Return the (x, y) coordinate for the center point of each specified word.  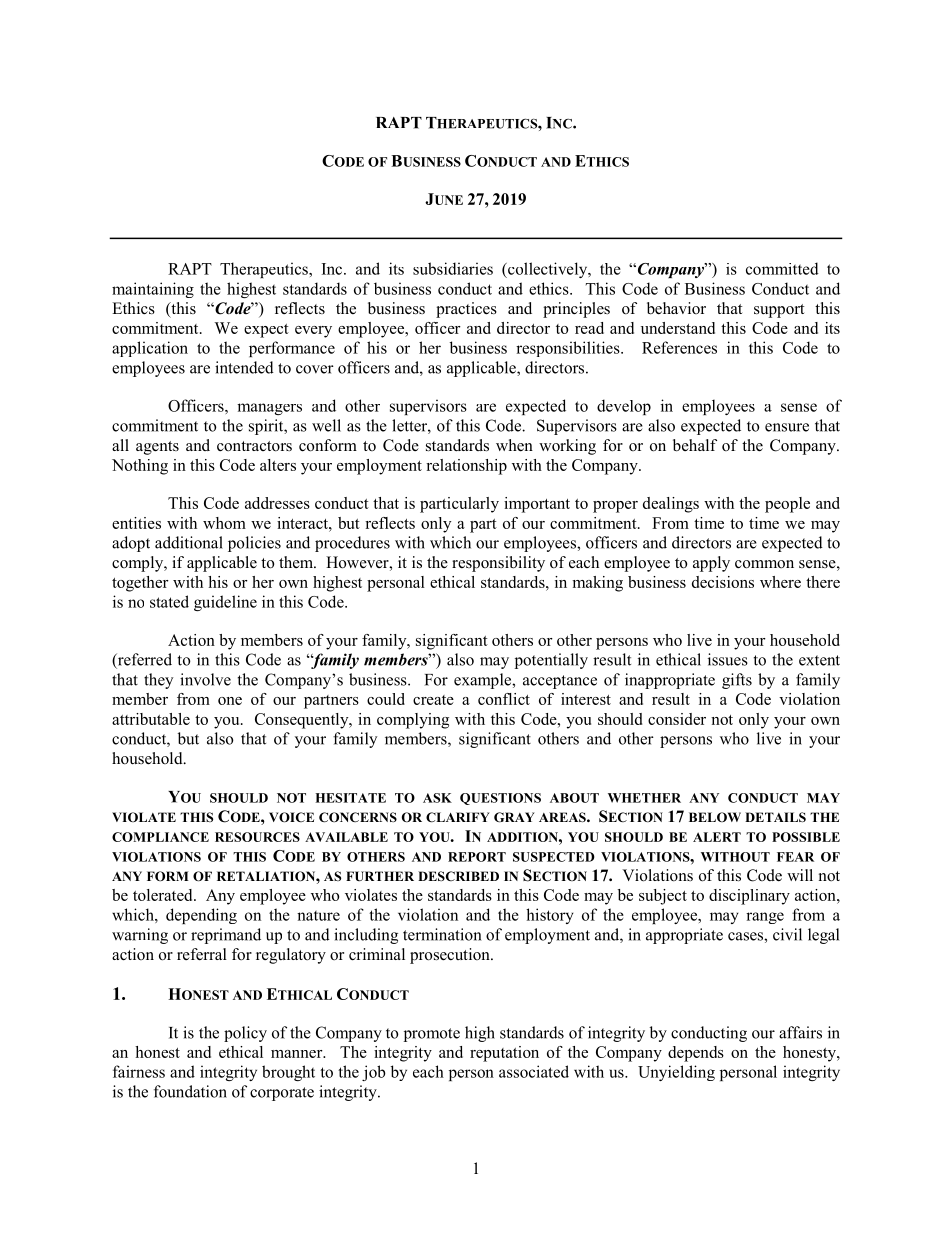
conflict (504, 699)
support (779, 311)
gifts (737, 681)
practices (466, 310)
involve (205, 679)
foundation (190, 1091)
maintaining (153, 290)
